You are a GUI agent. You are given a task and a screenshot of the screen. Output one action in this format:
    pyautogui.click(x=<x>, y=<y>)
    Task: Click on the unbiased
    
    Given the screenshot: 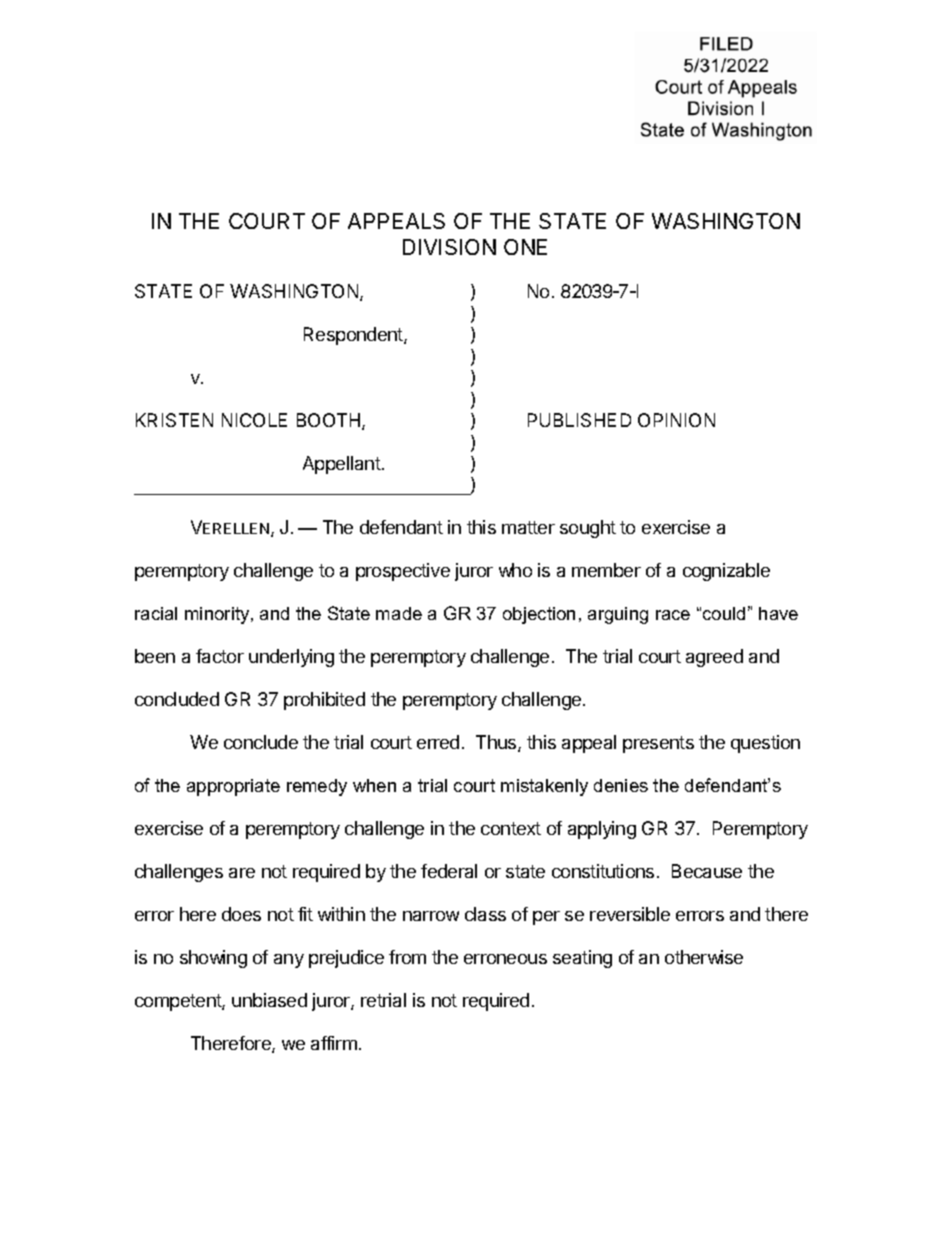 What is the action you would take?
    pyautogui.click(x=269, y=1000)
